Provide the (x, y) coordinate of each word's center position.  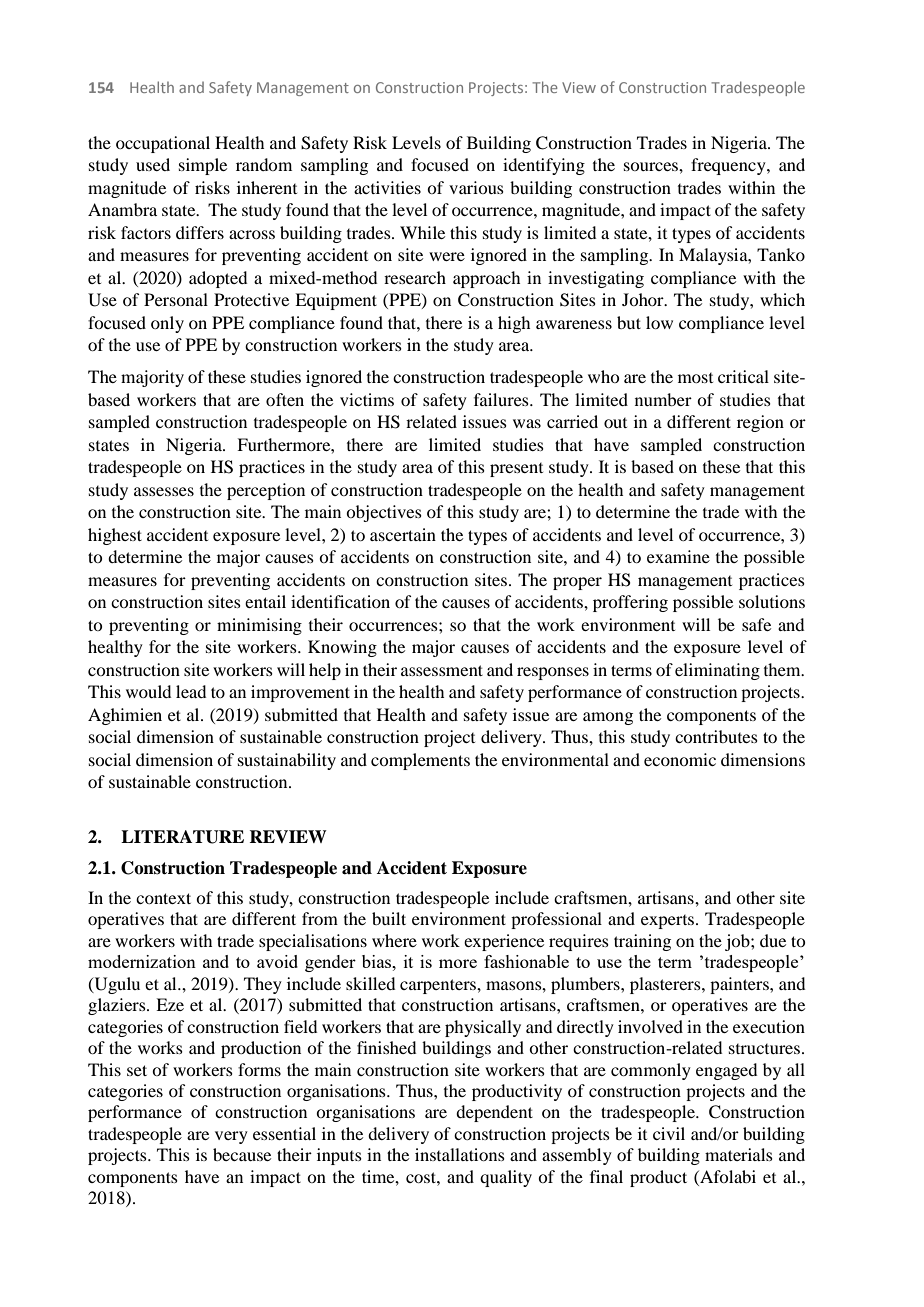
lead (191, 691)
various (476, 187)
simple (203, 166)
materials (739, 1154)
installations (460, 1154)
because (242, 1154)
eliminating (717, 671)
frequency (729, 166)
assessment (442, 670)
